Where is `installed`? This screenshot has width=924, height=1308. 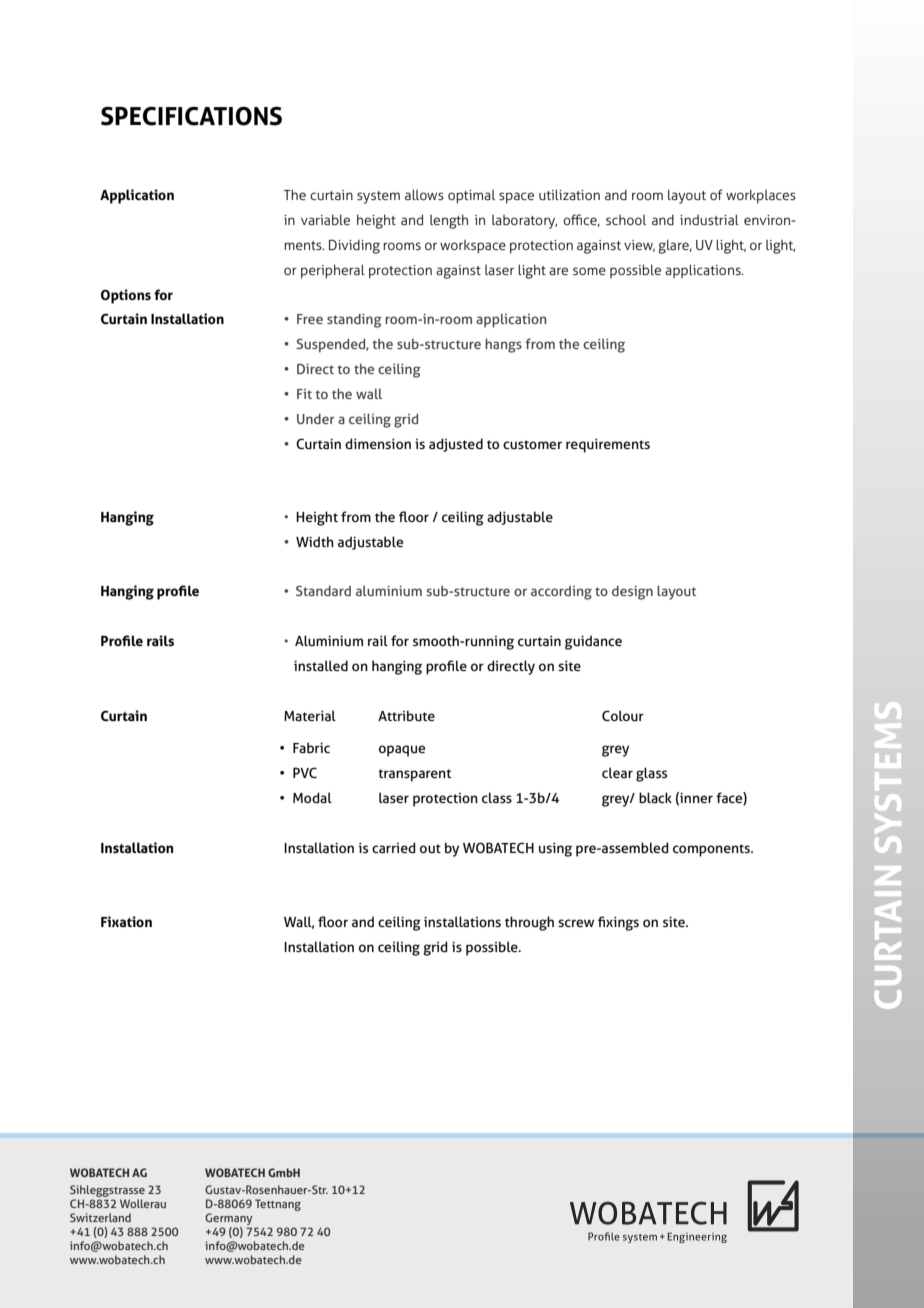
installed is located at coordinates (321, 665).
